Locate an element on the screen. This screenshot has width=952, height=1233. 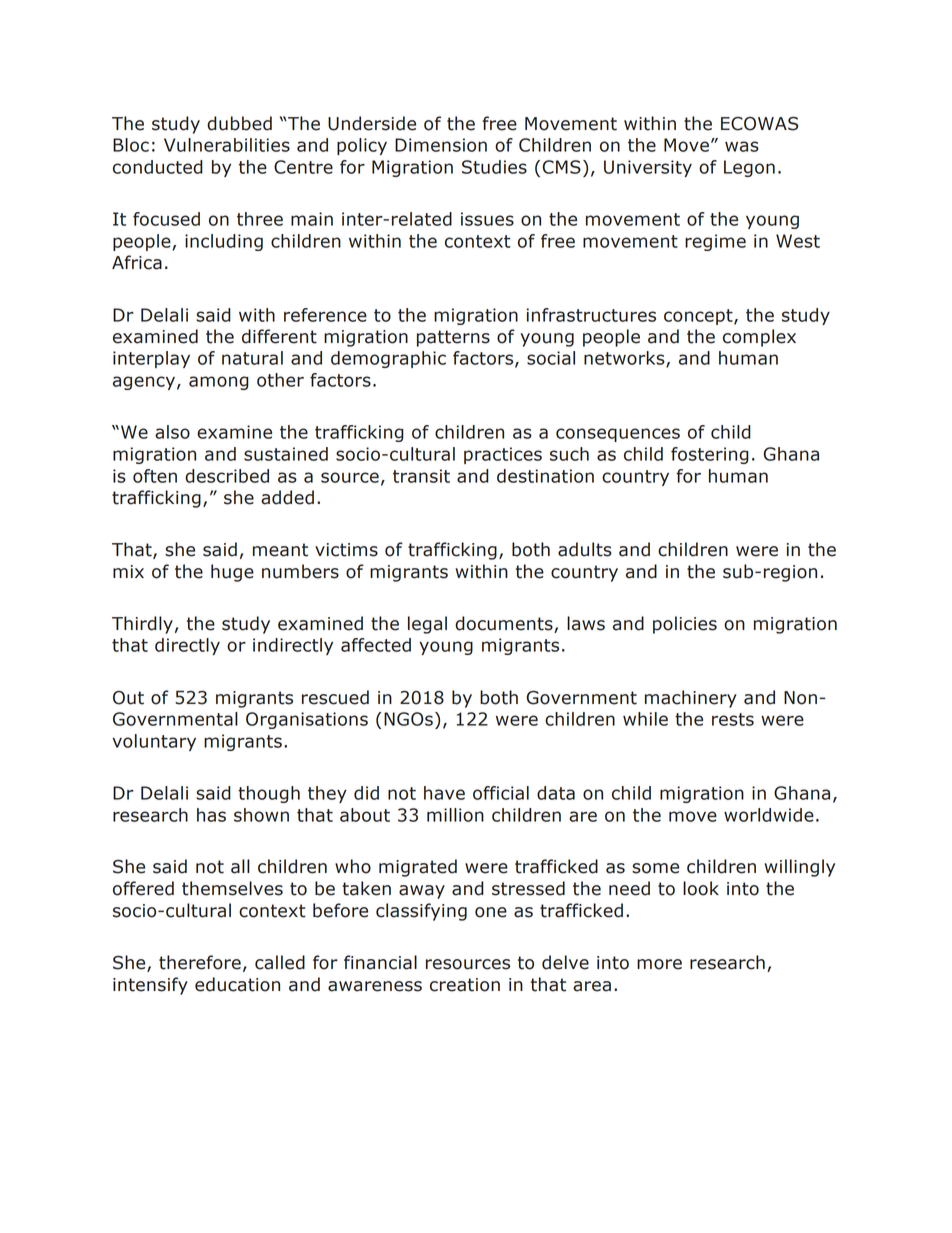
policies is located at coordinates (685, 625).
